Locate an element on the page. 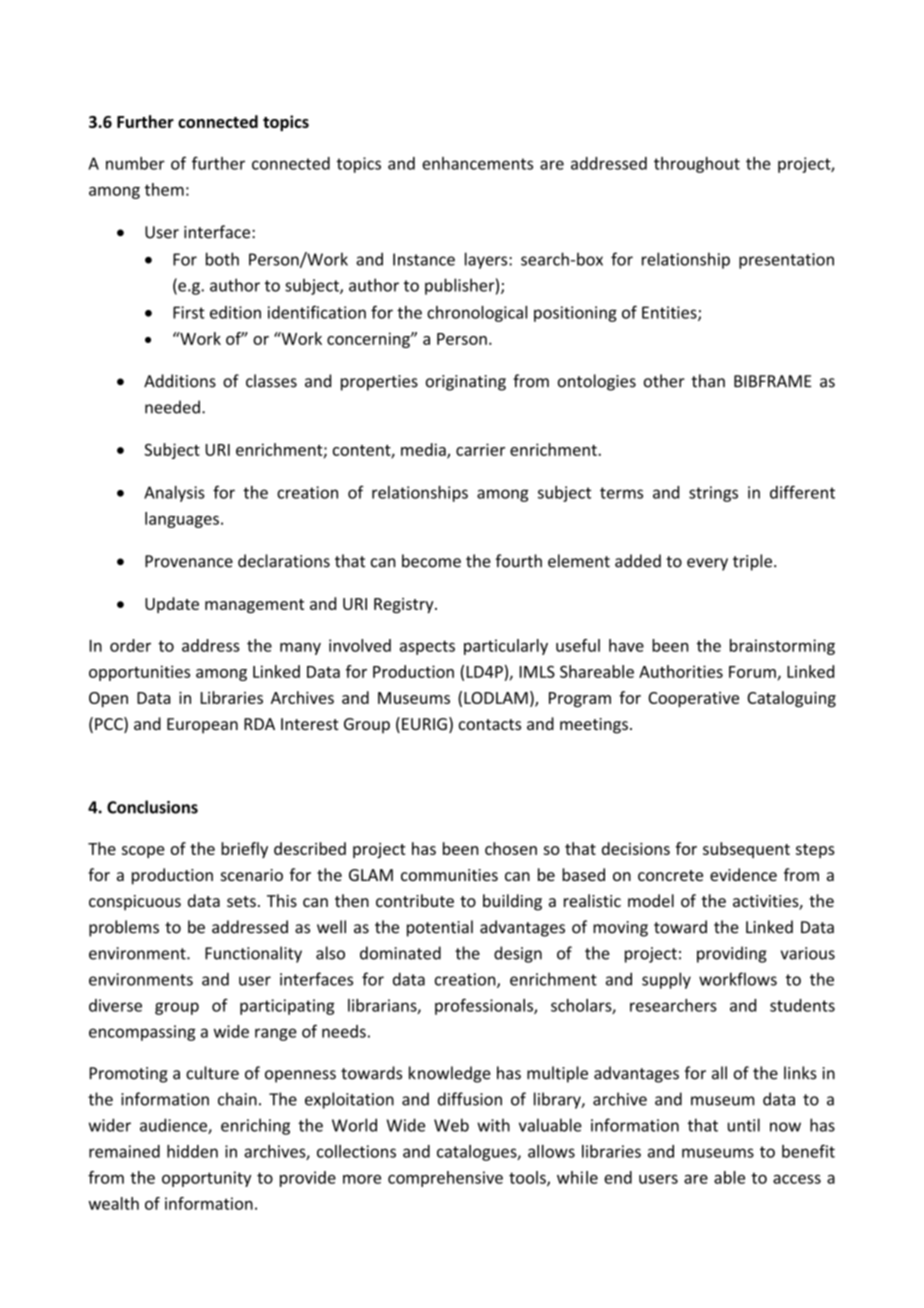  enhancements is located at coordinates (477, 163).
